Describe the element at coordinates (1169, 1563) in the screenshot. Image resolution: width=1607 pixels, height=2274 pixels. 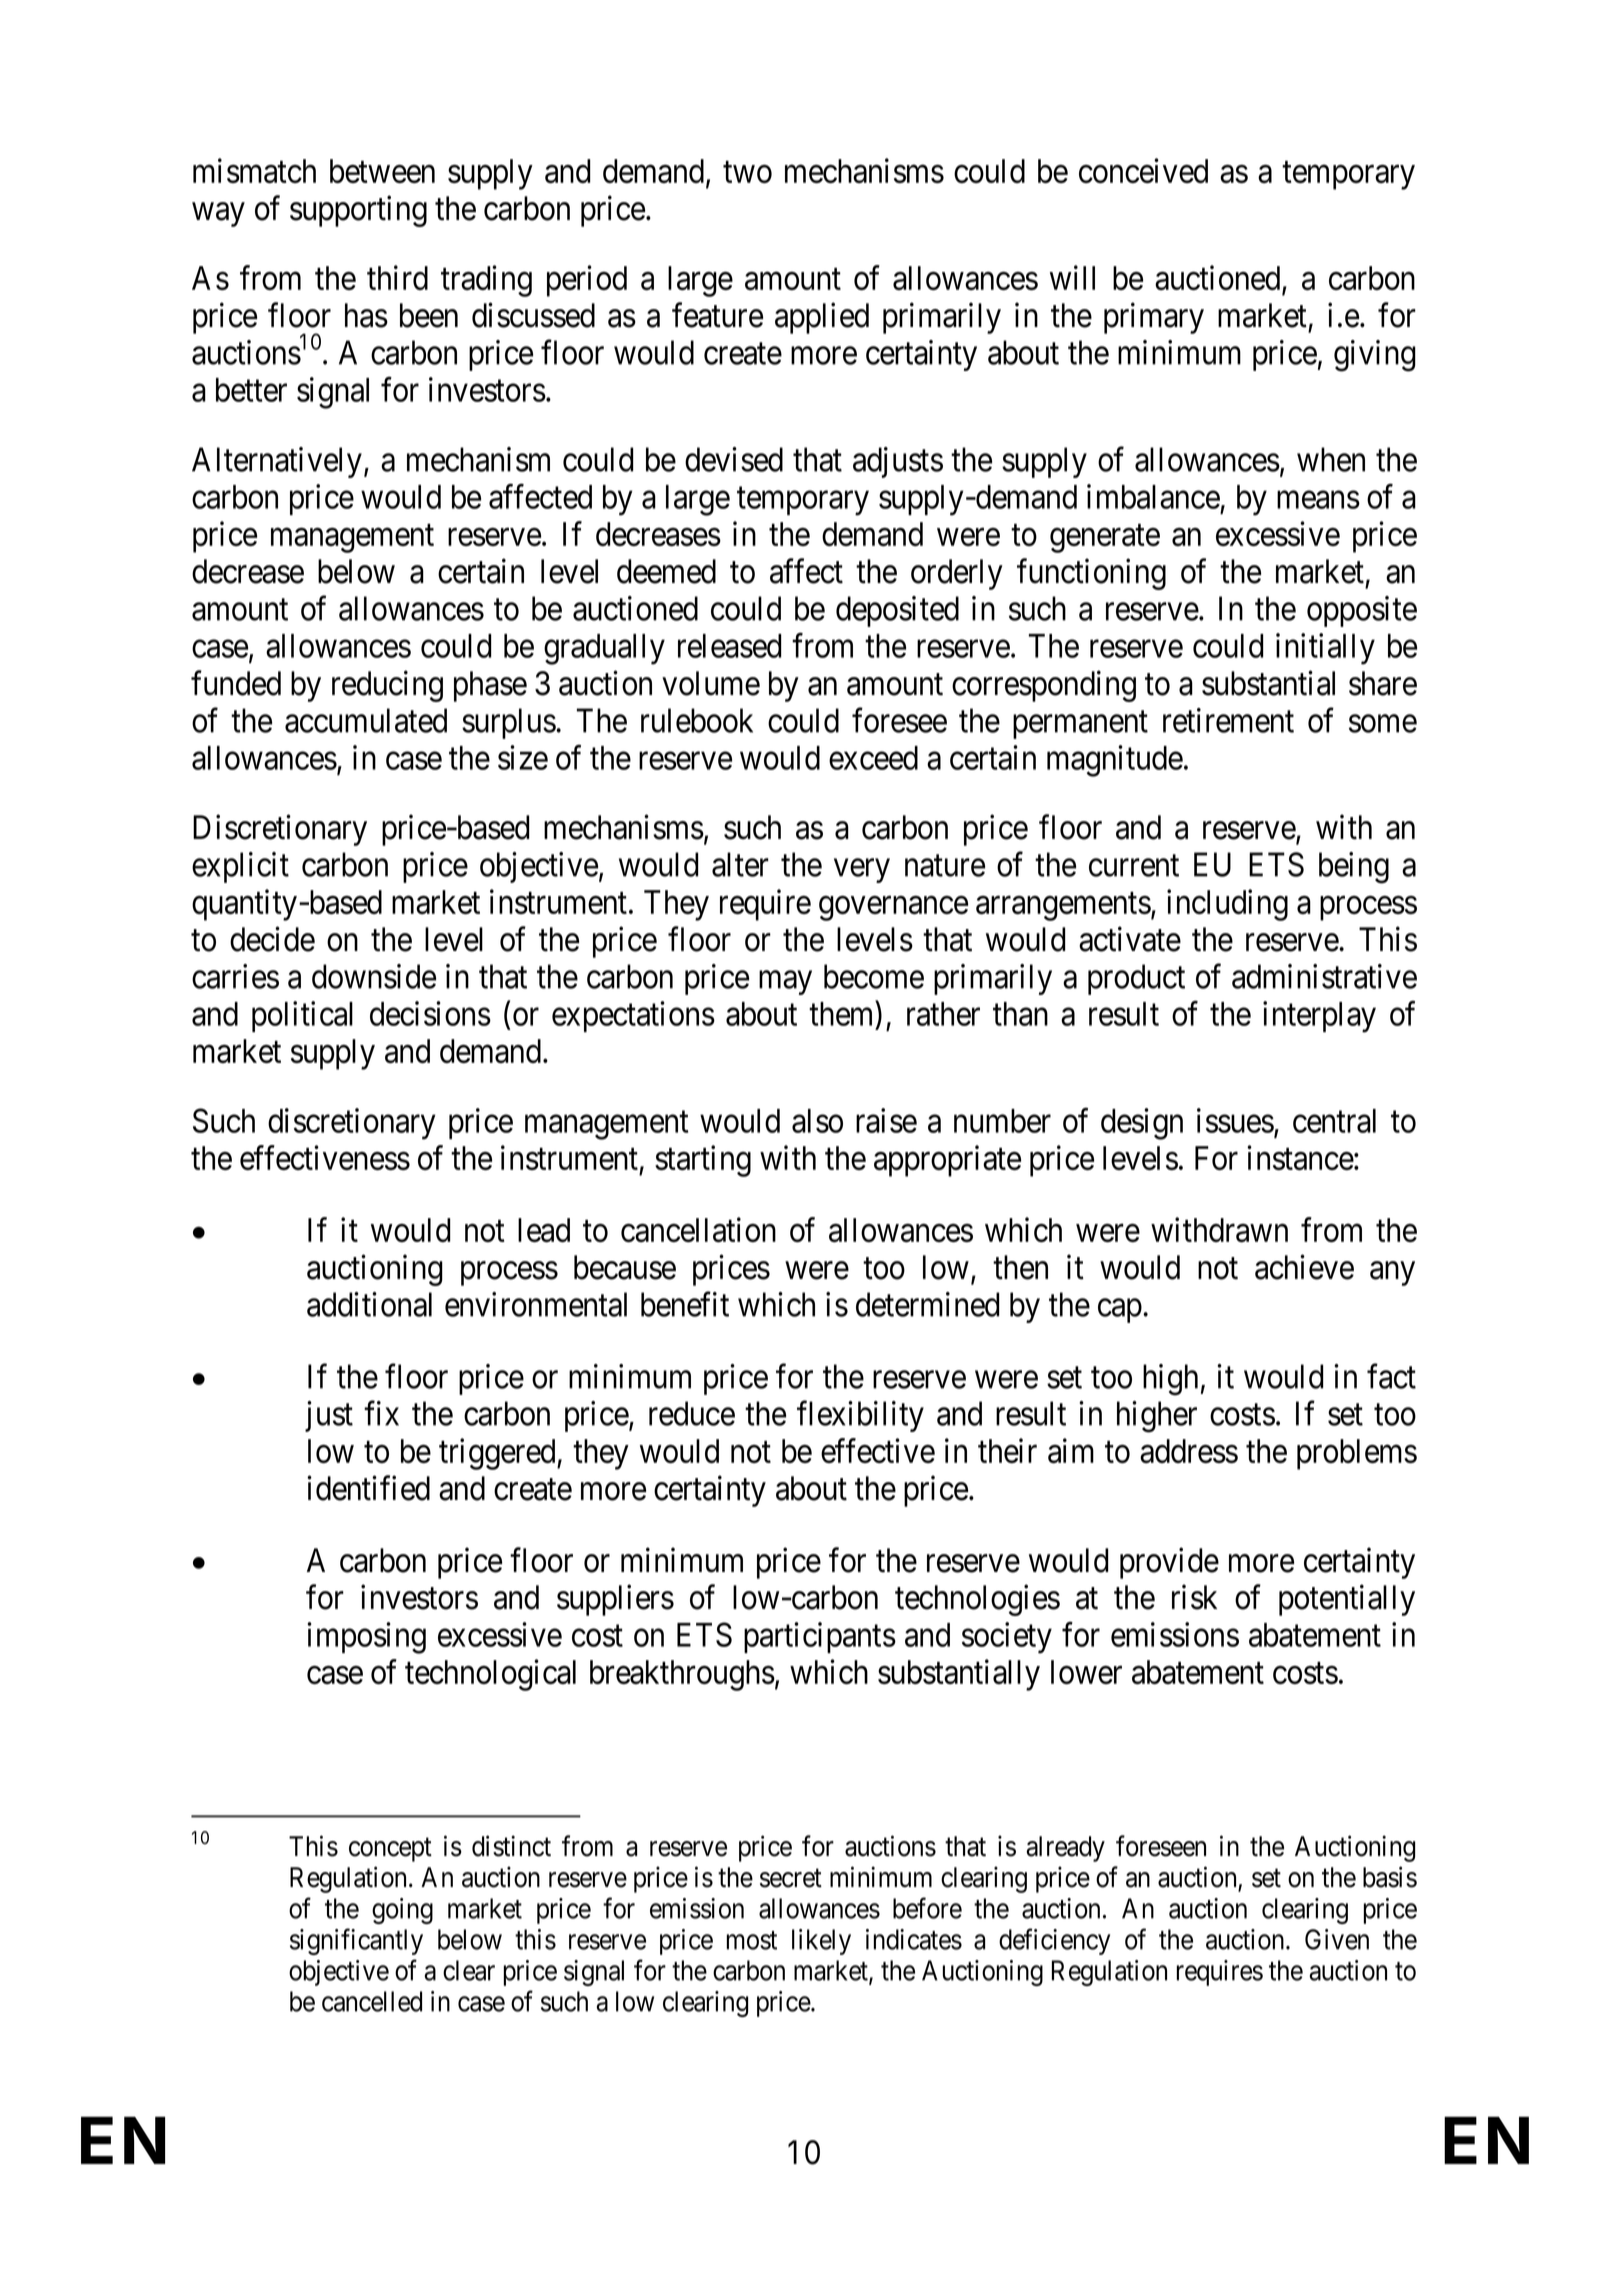
I see `provide` at that location.
